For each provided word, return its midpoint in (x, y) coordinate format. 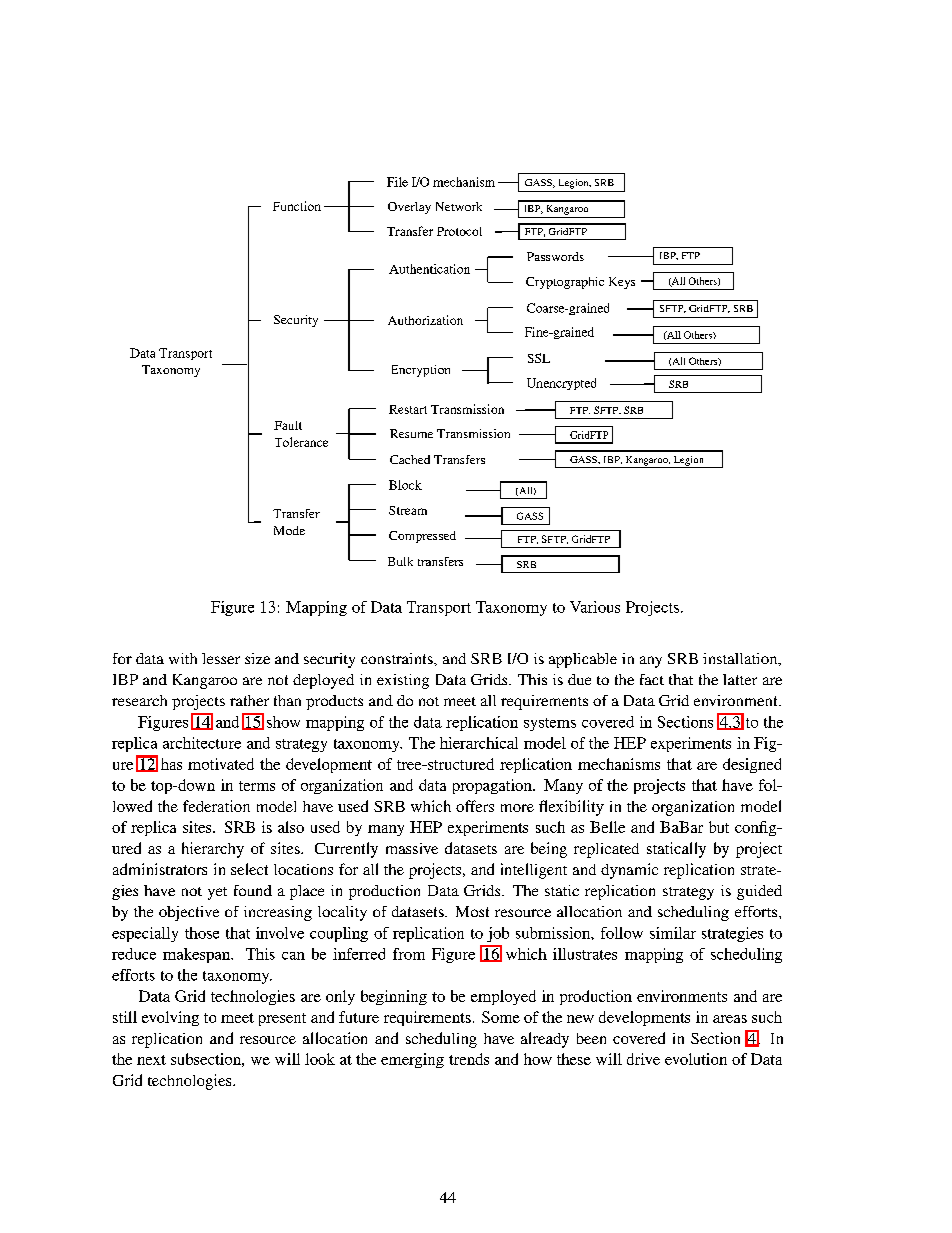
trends (469, 1059)
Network (459, 206)
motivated (221, 764)
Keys (622, 283)
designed (752, 765)
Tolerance (301, 442)
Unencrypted (561, 384)
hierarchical (479, 743)
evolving (170, 1018)
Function (297, 206)
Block (405, 485)
